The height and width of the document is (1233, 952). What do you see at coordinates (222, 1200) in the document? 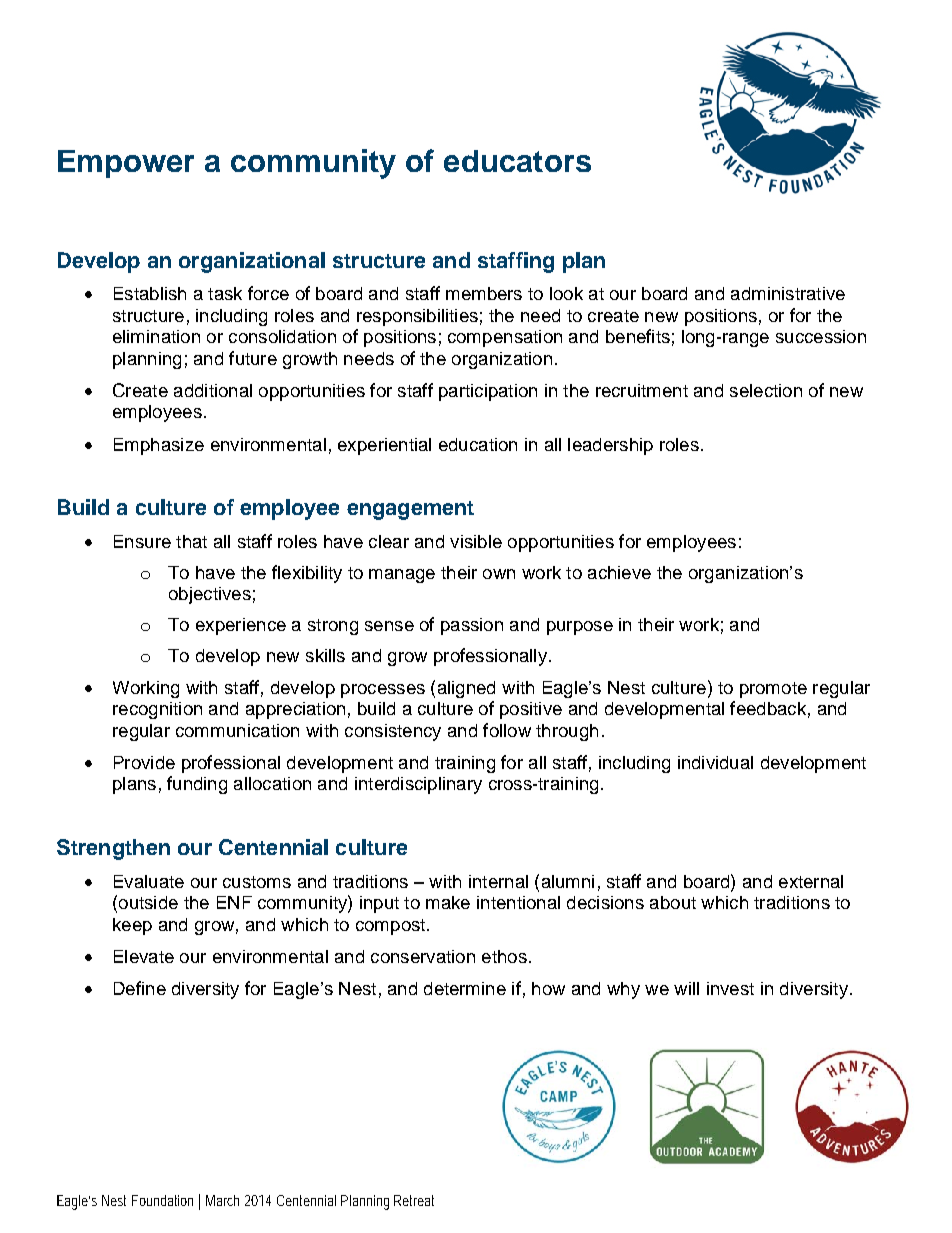
I see `March` at bounding box center [222, 1200].
